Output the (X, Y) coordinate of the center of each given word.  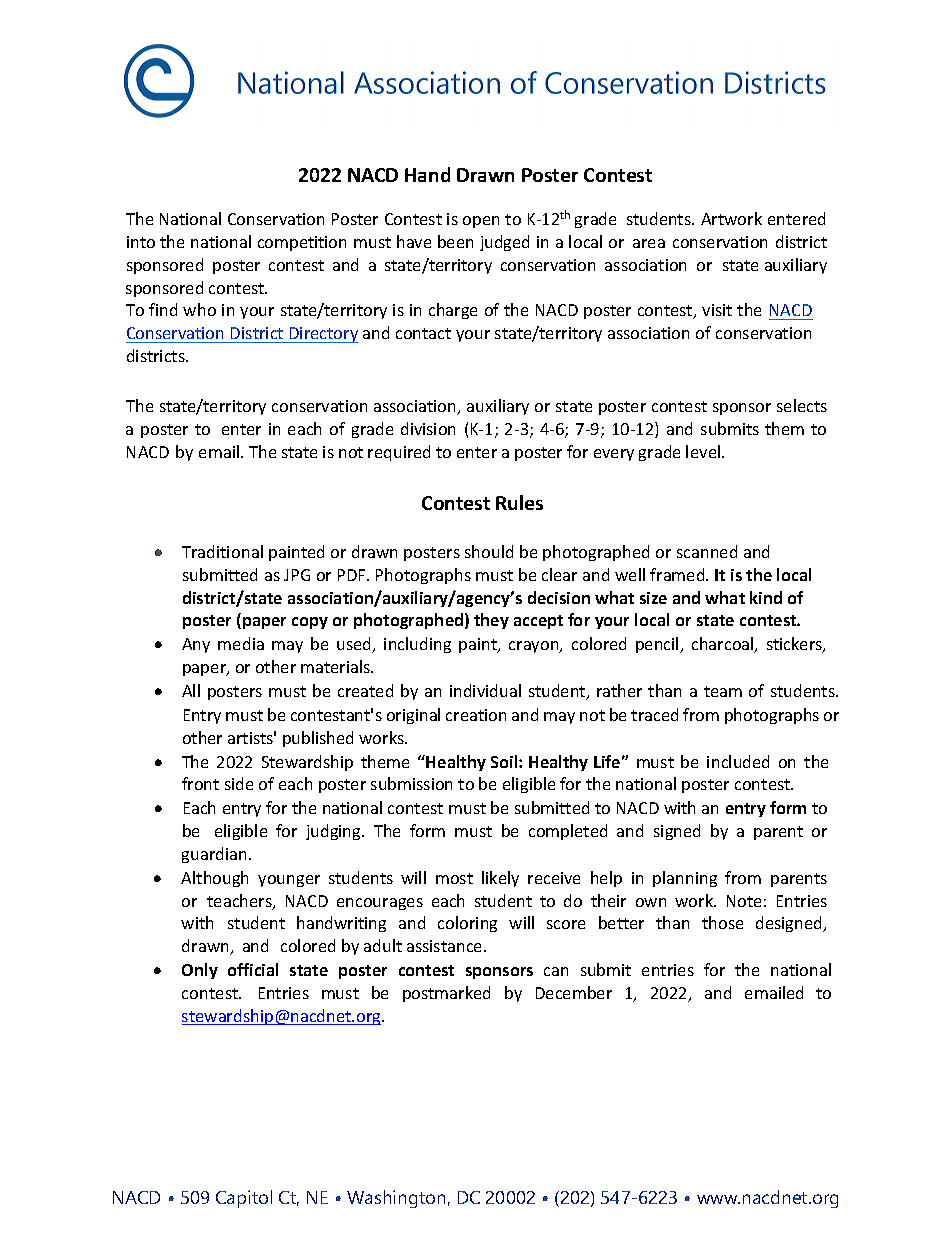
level (704, 451)
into (141, 242)
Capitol (244, 1199)
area (649, 243)
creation (476, 715)
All (191, 690)
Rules (519, 502)
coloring (467, 924)
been (455, 241)
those (722, 922)
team (723, 691)
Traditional (222, 551)
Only (200, 971)
